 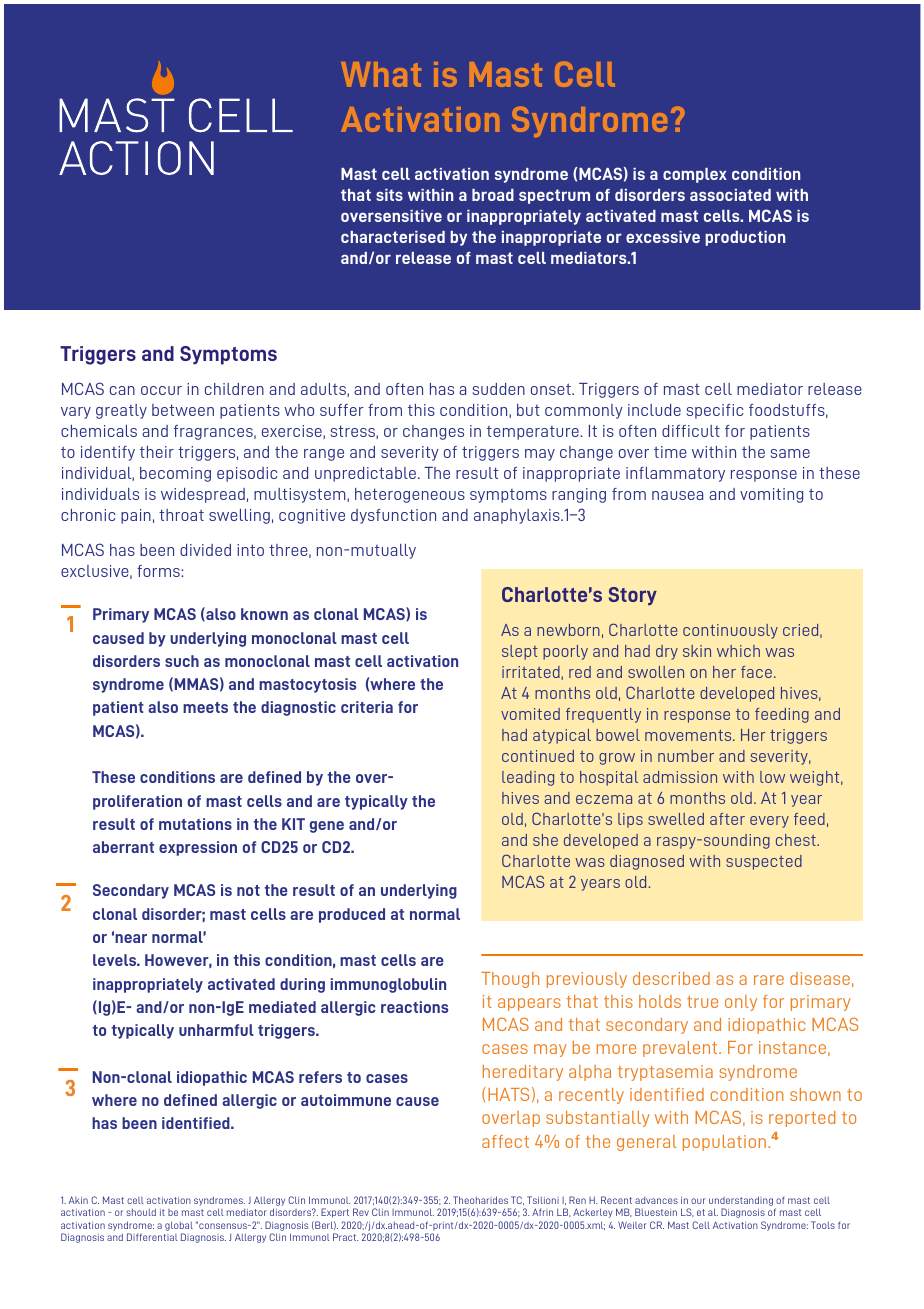 I want to click on after, so click(x=727, y=819).
